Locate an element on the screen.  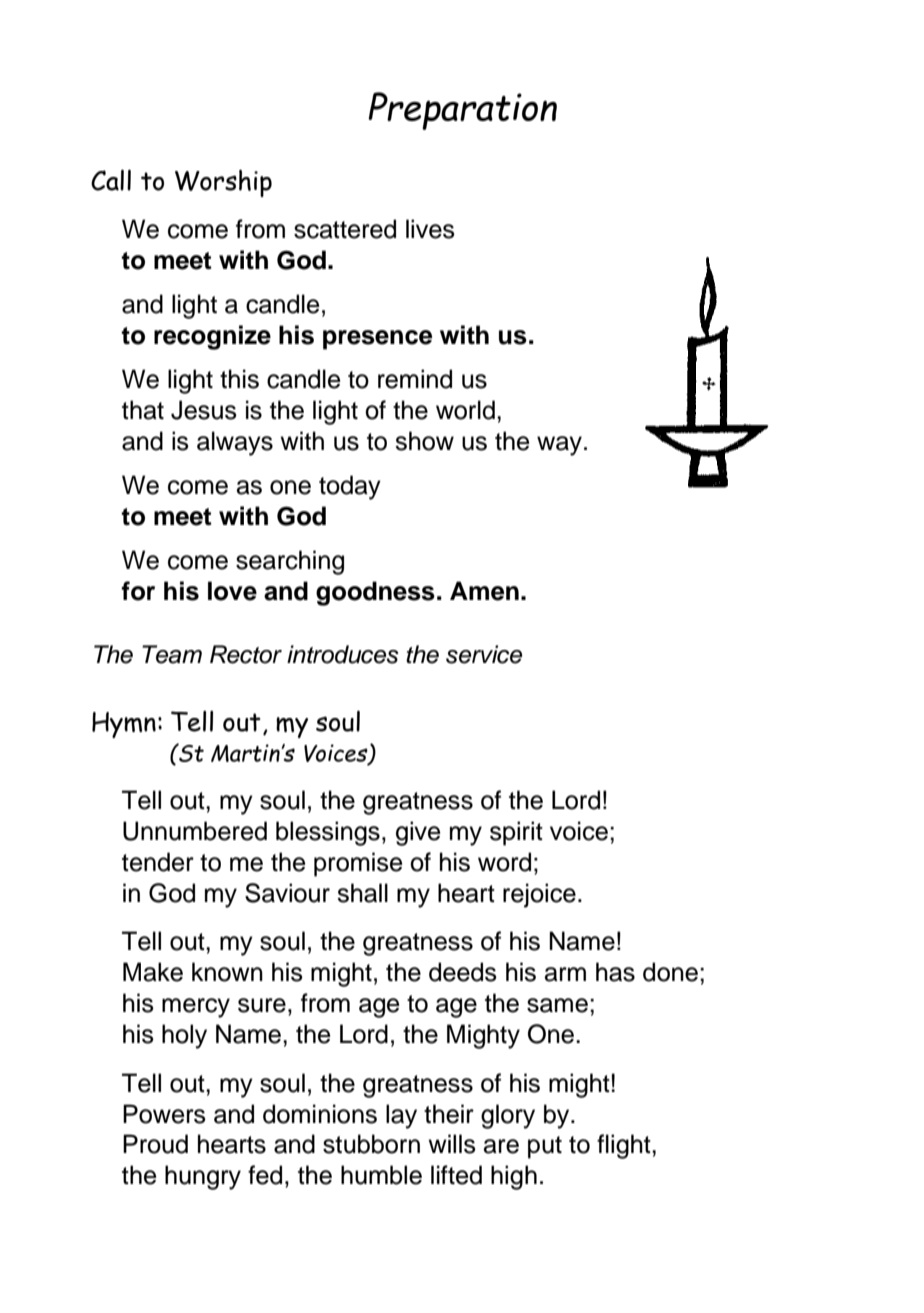
rejoice is located at coordinates (539, 895).
